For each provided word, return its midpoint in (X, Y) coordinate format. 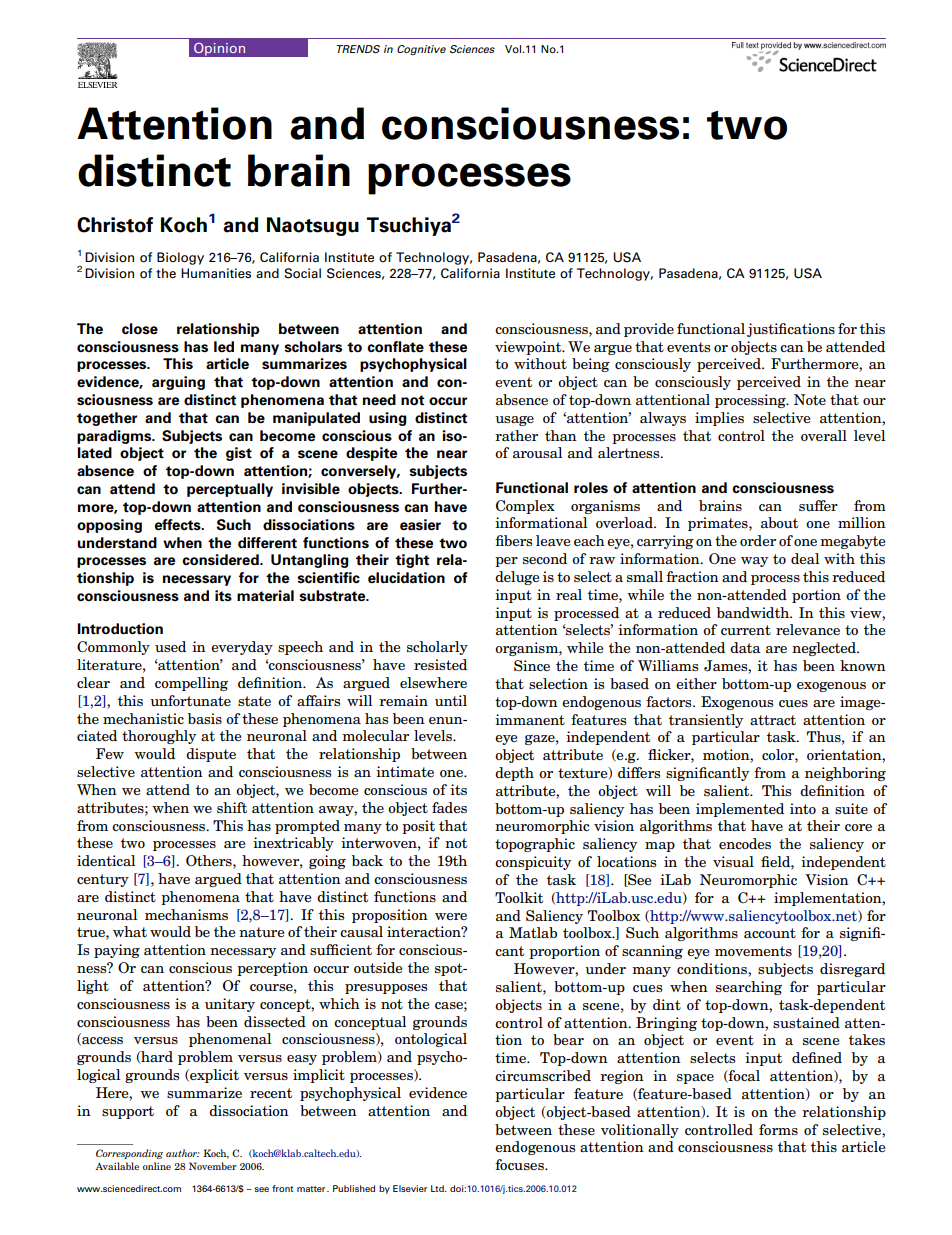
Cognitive (421, 50)
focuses (520, 1164)
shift (232, 807)
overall (824, 435)
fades (449, 807)
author (182, 1153)
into (803, 808)
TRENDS (358, 49)
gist (239, 454)
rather (516, 435)
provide (649, 330)
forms (778, 1129)
